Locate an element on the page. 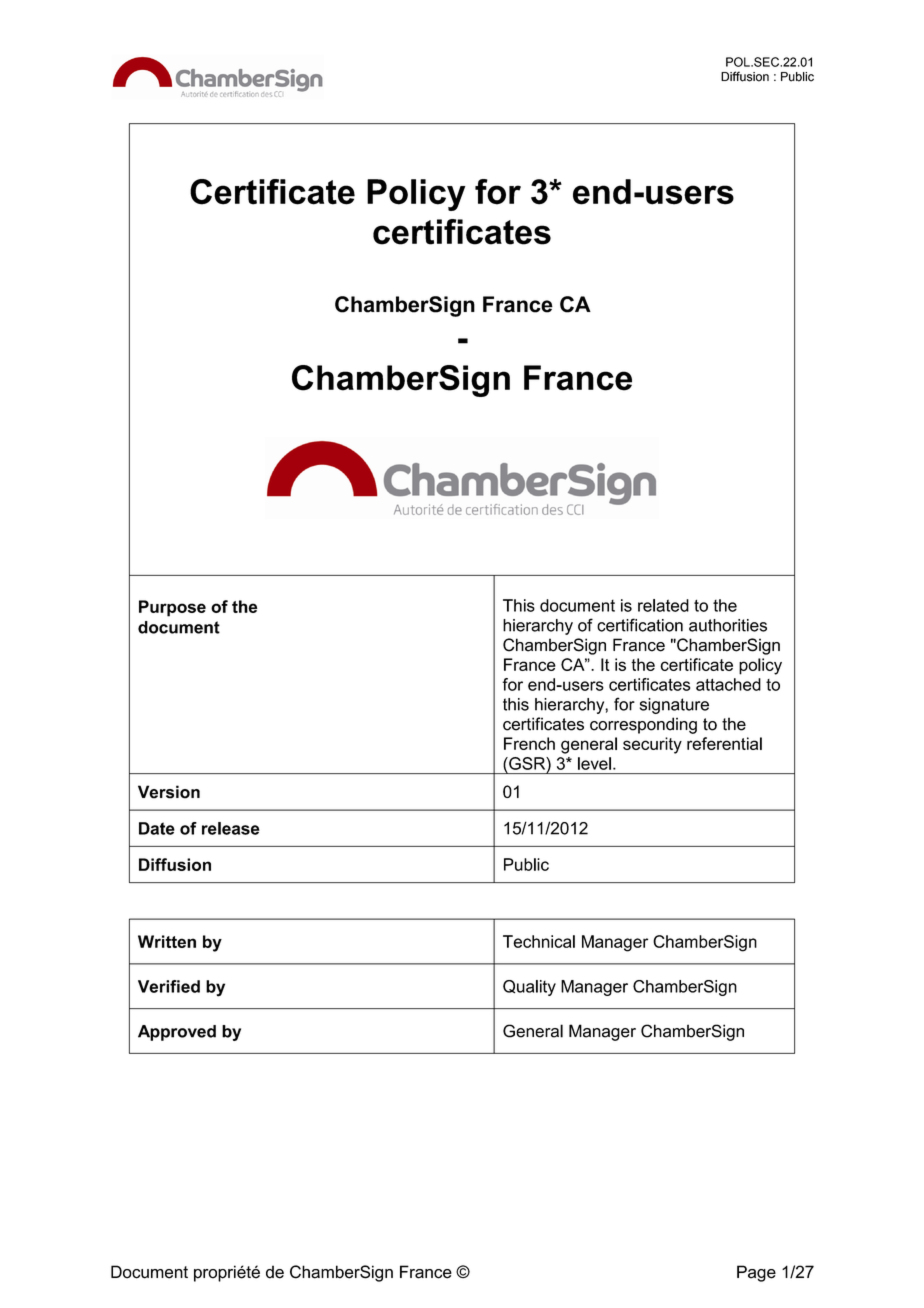 Image resolution: width=924 pixels, height=1308 pixels. Approved is located at coordinates (177, 1033).
